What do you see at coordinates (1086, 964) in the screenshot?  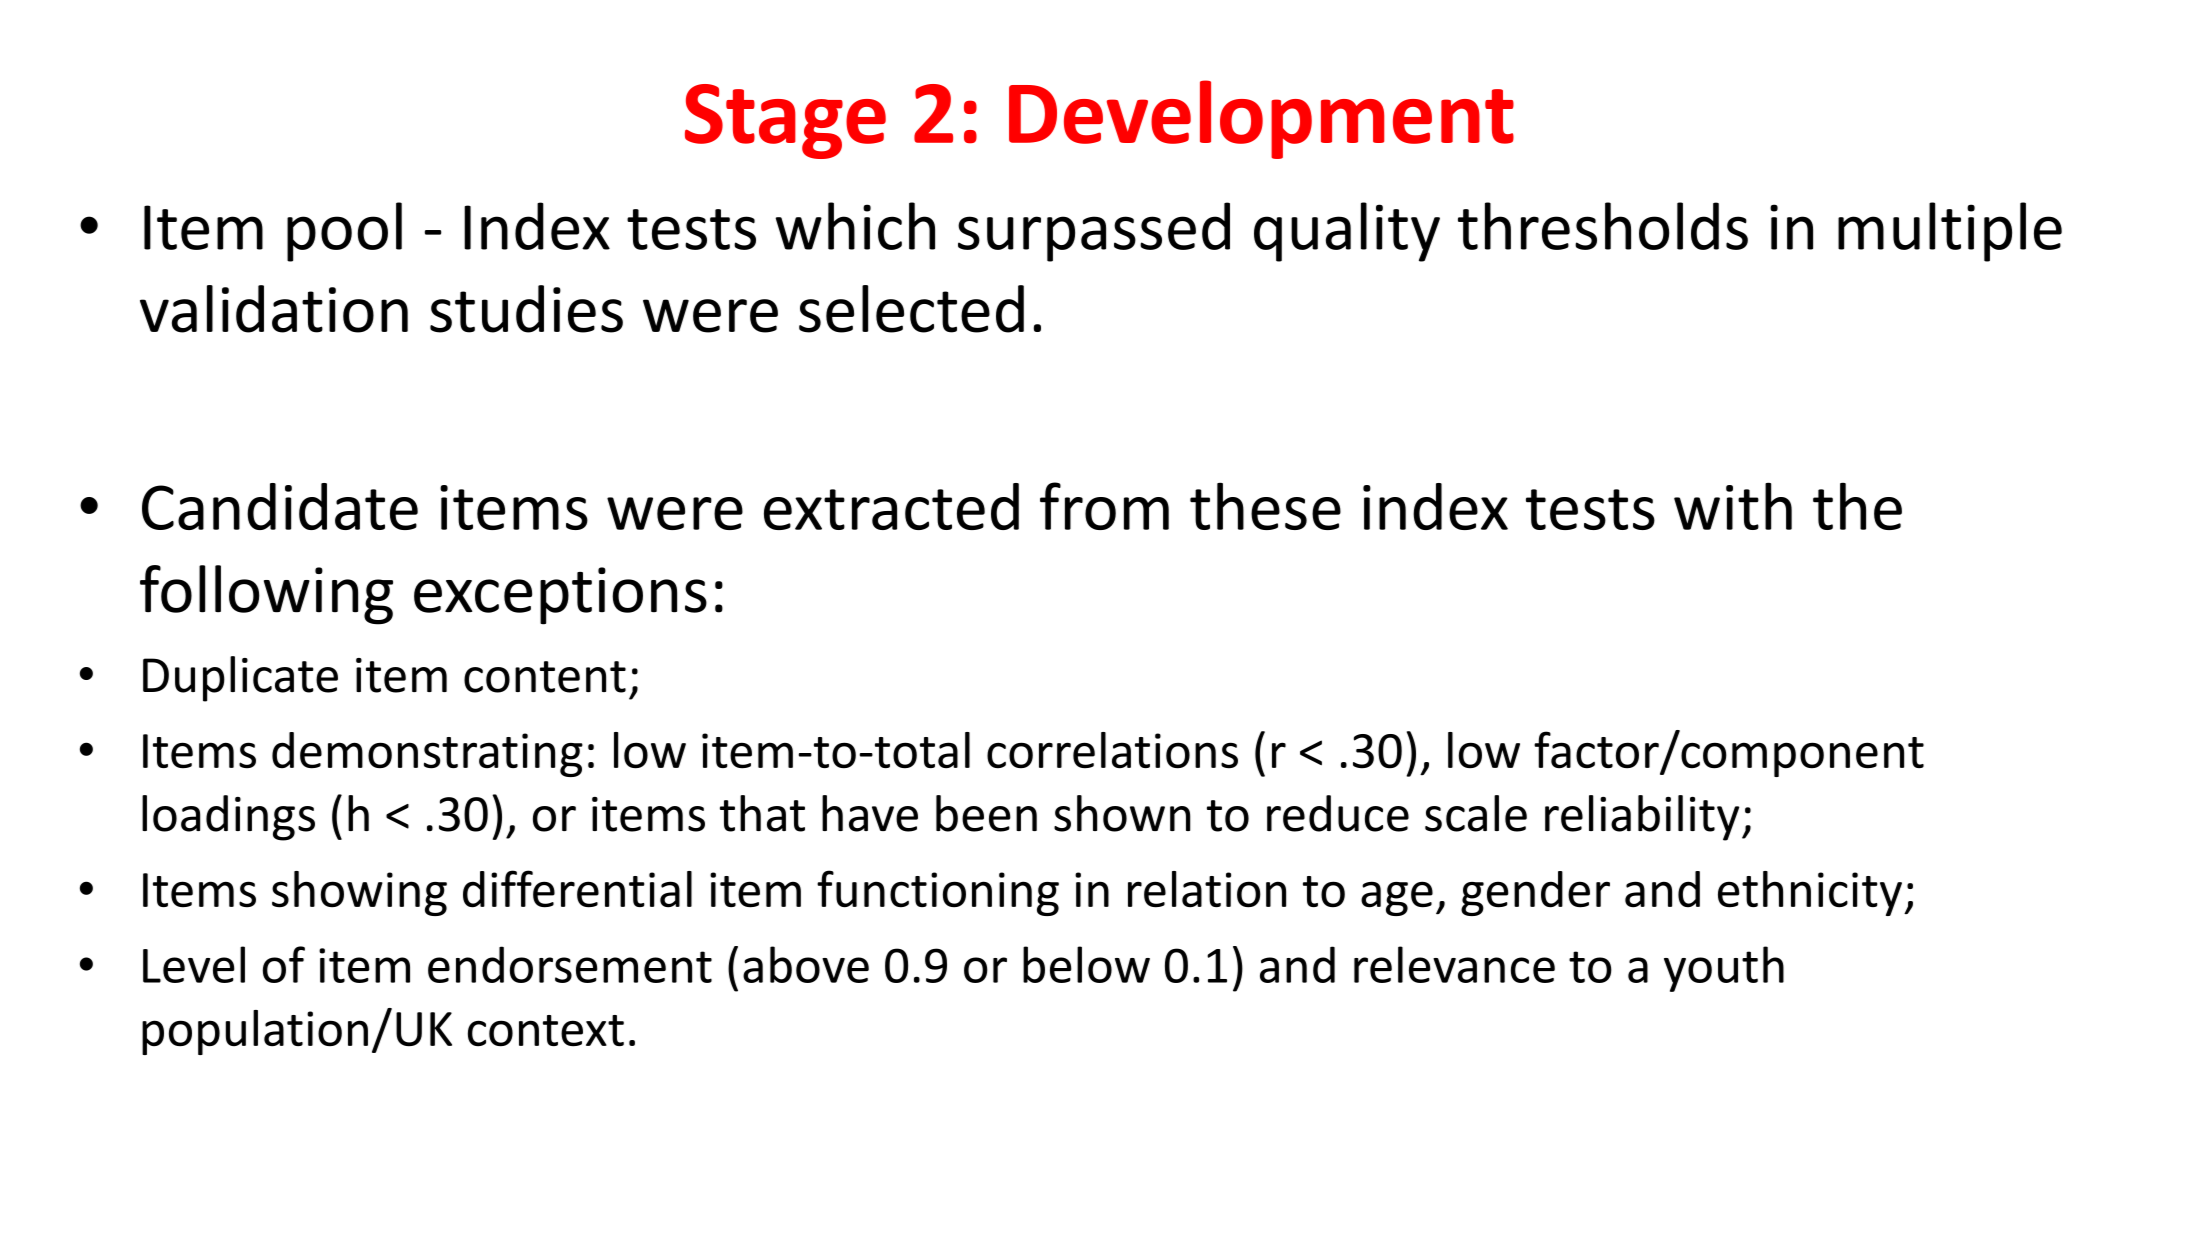 I see `below` at bounding box center [1086, 964].
